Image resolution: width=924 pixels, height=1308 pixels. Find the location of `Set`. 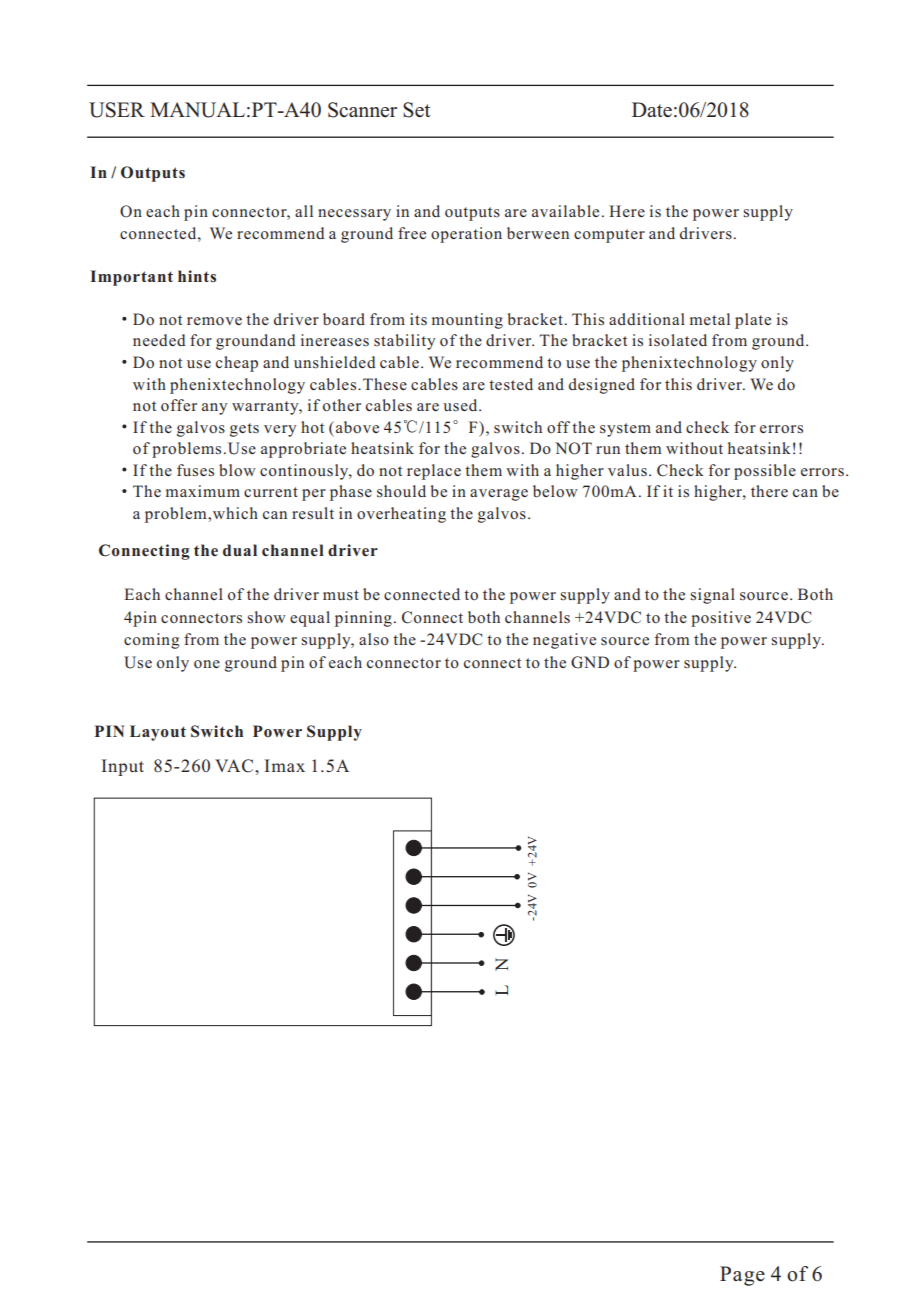

Set is located at coordinates (416, 110).
